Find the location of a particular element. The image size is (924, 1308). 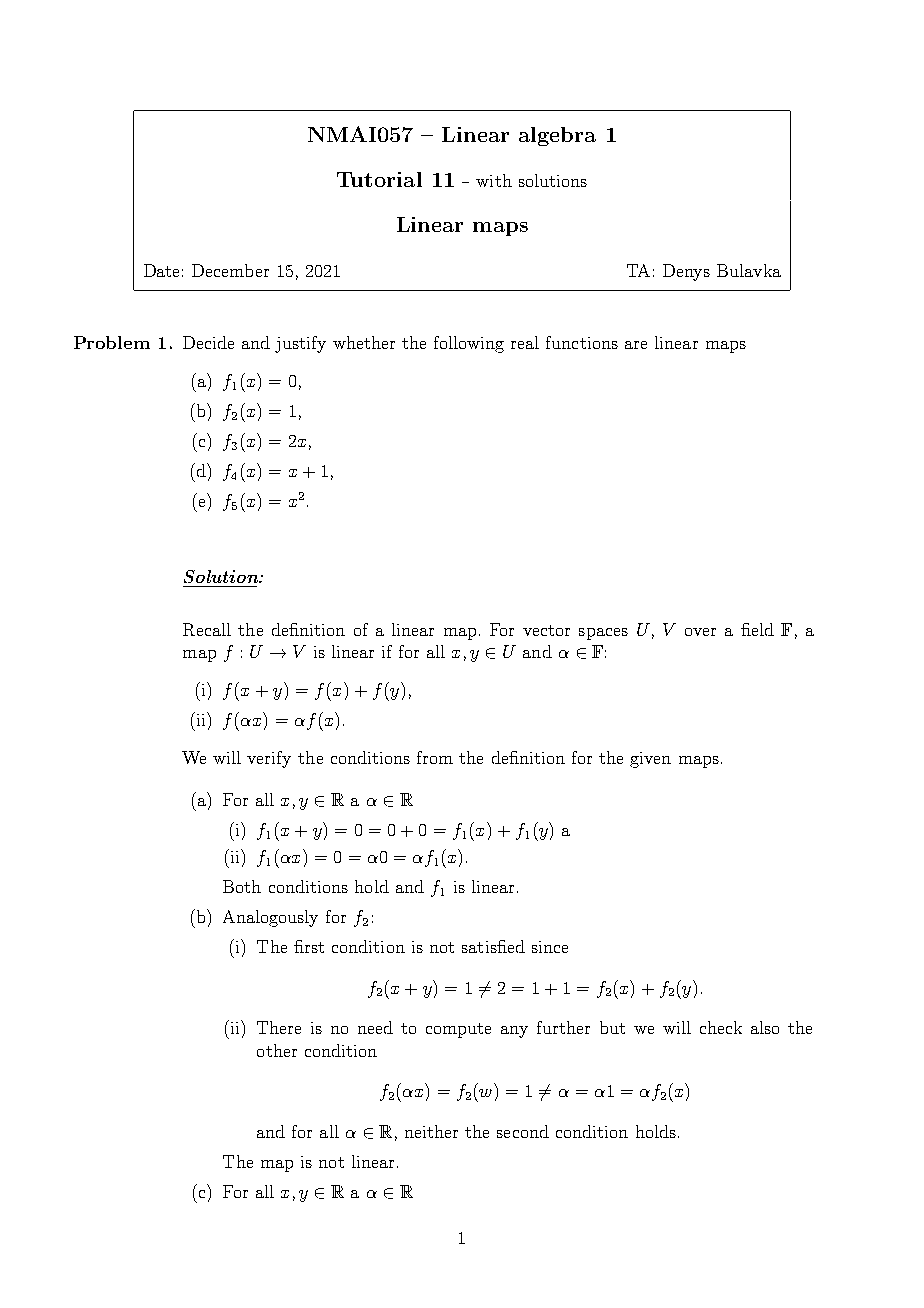

with is located at coordinates (494, 180).
